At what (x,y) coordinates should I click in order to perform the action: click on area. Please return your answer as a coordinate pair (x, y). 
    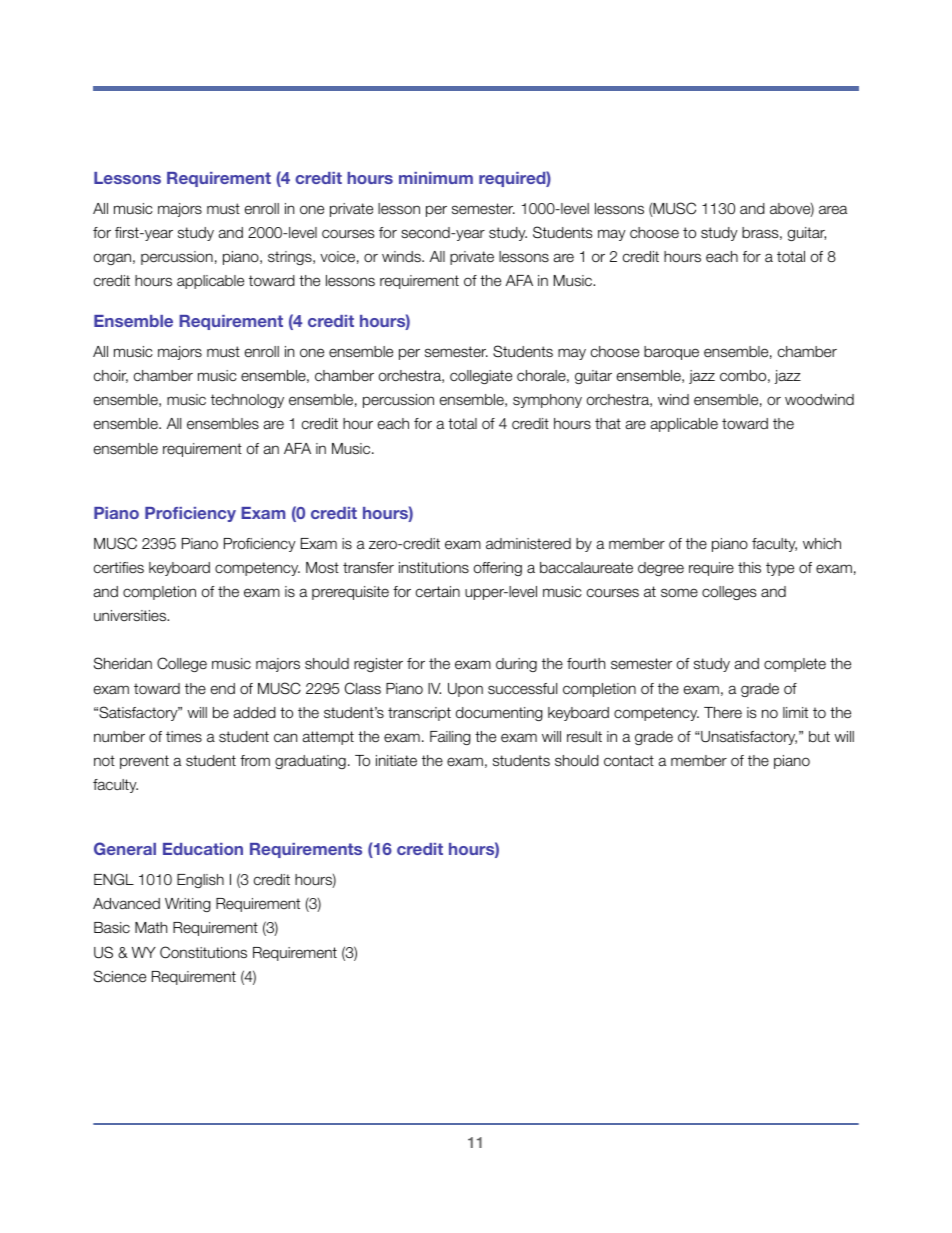
    Looking at the image, I should click on (833, 209).
